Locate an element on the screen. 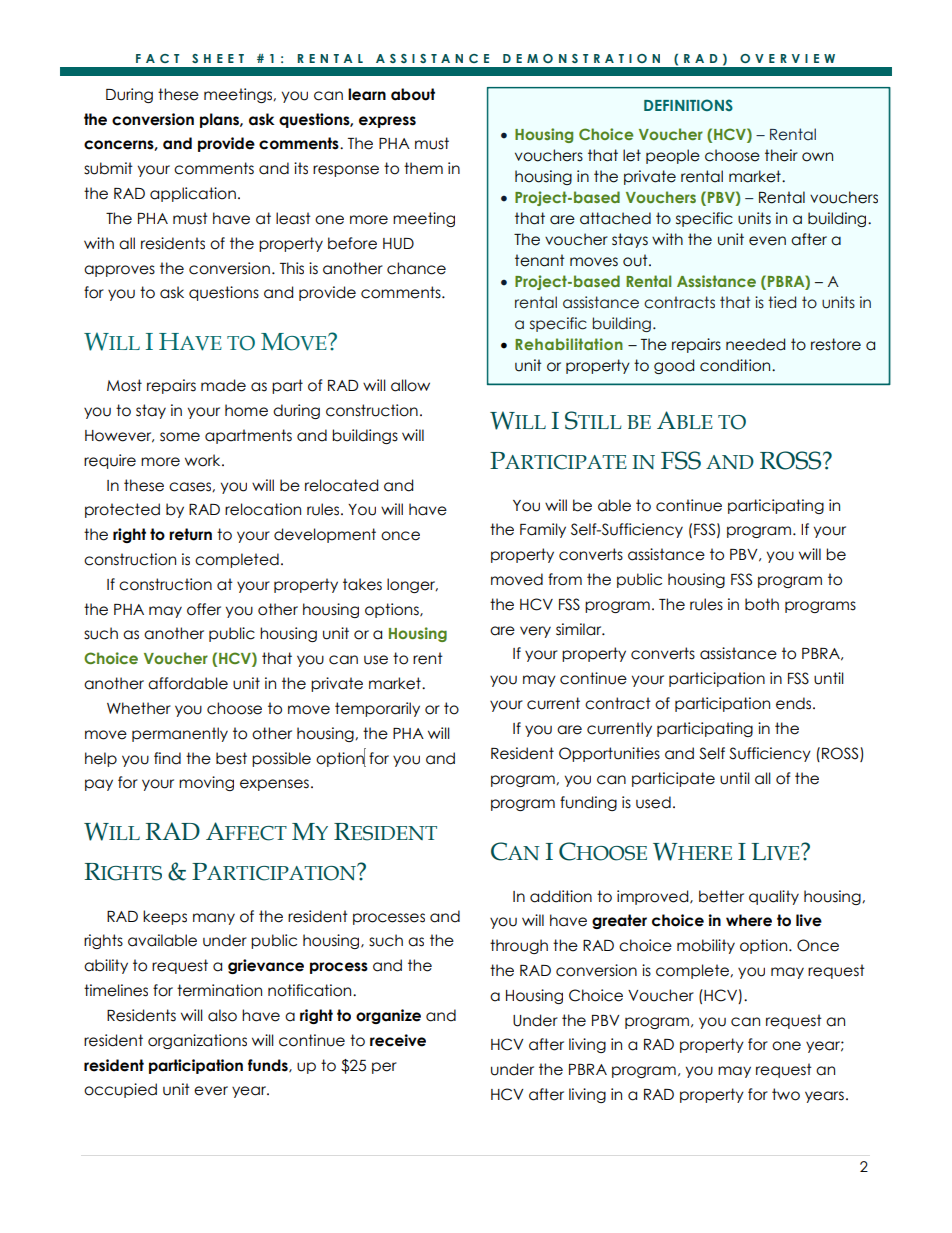 This screenshot has width=952, height=1233. tied is located at coordinates (782, 302).
